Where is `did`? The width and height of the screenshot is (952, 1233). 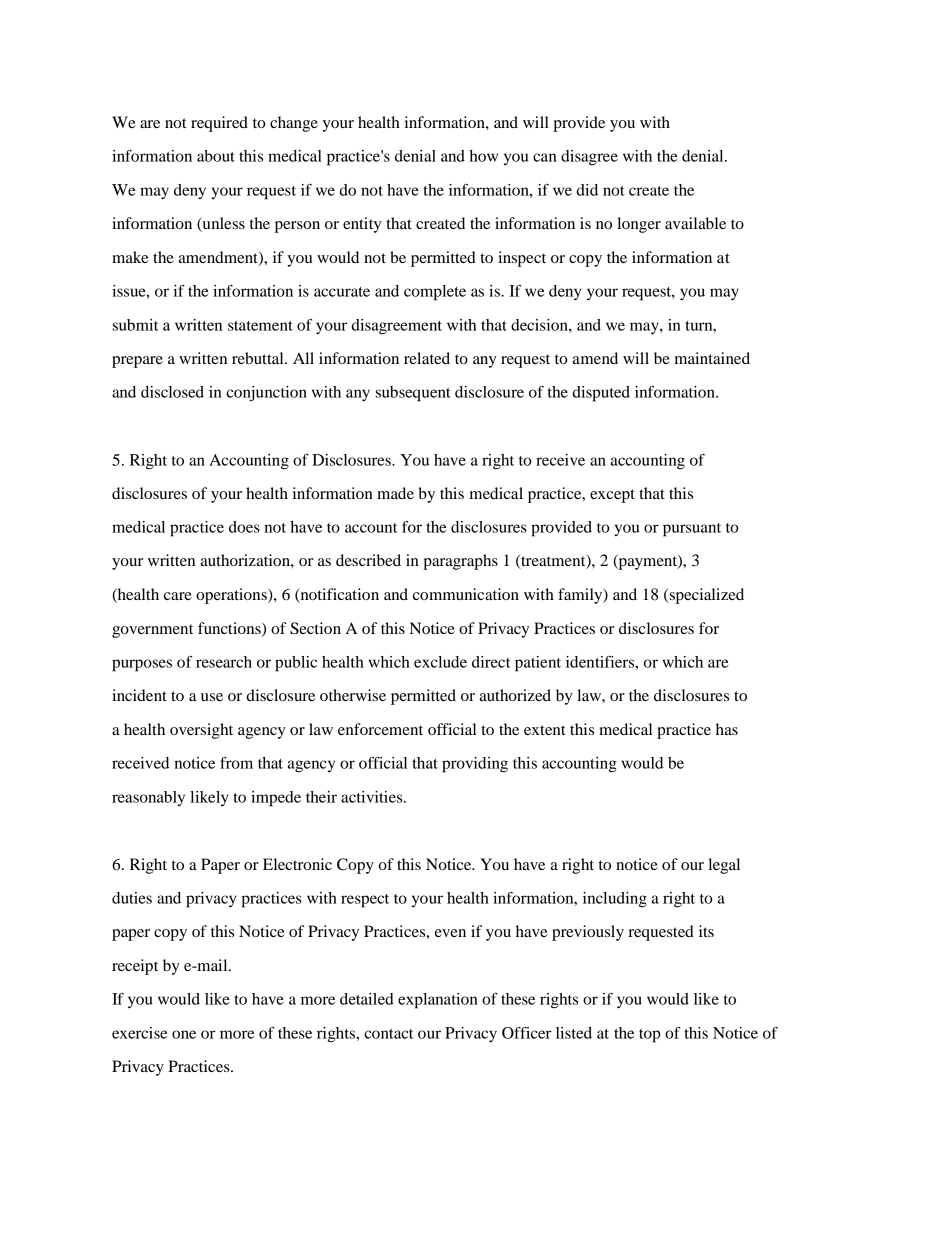 did is located at coordinates (587, 190).
